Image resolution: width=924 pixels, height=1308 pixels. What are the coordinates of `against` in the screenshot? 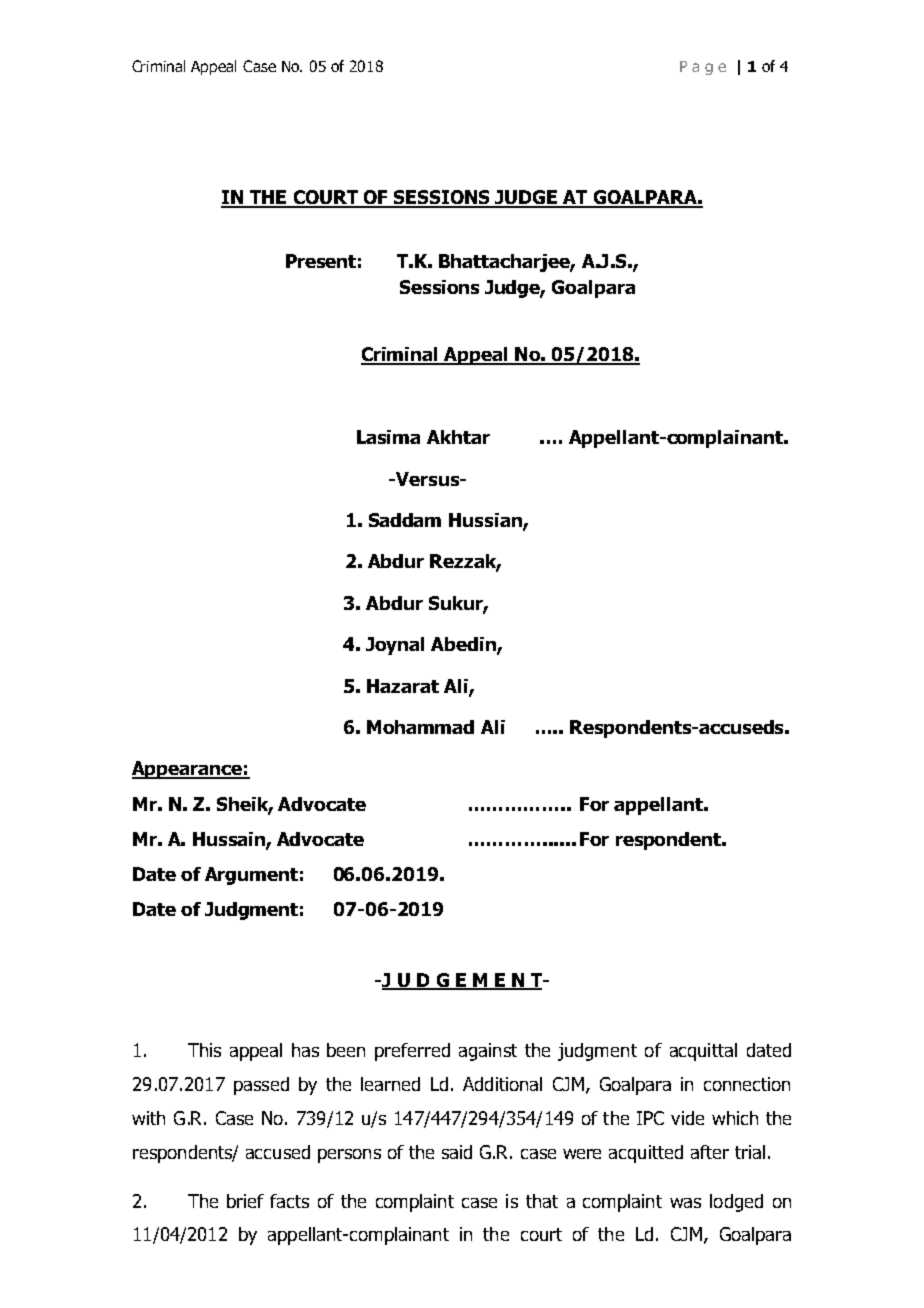 It's located at (488, 1052).
